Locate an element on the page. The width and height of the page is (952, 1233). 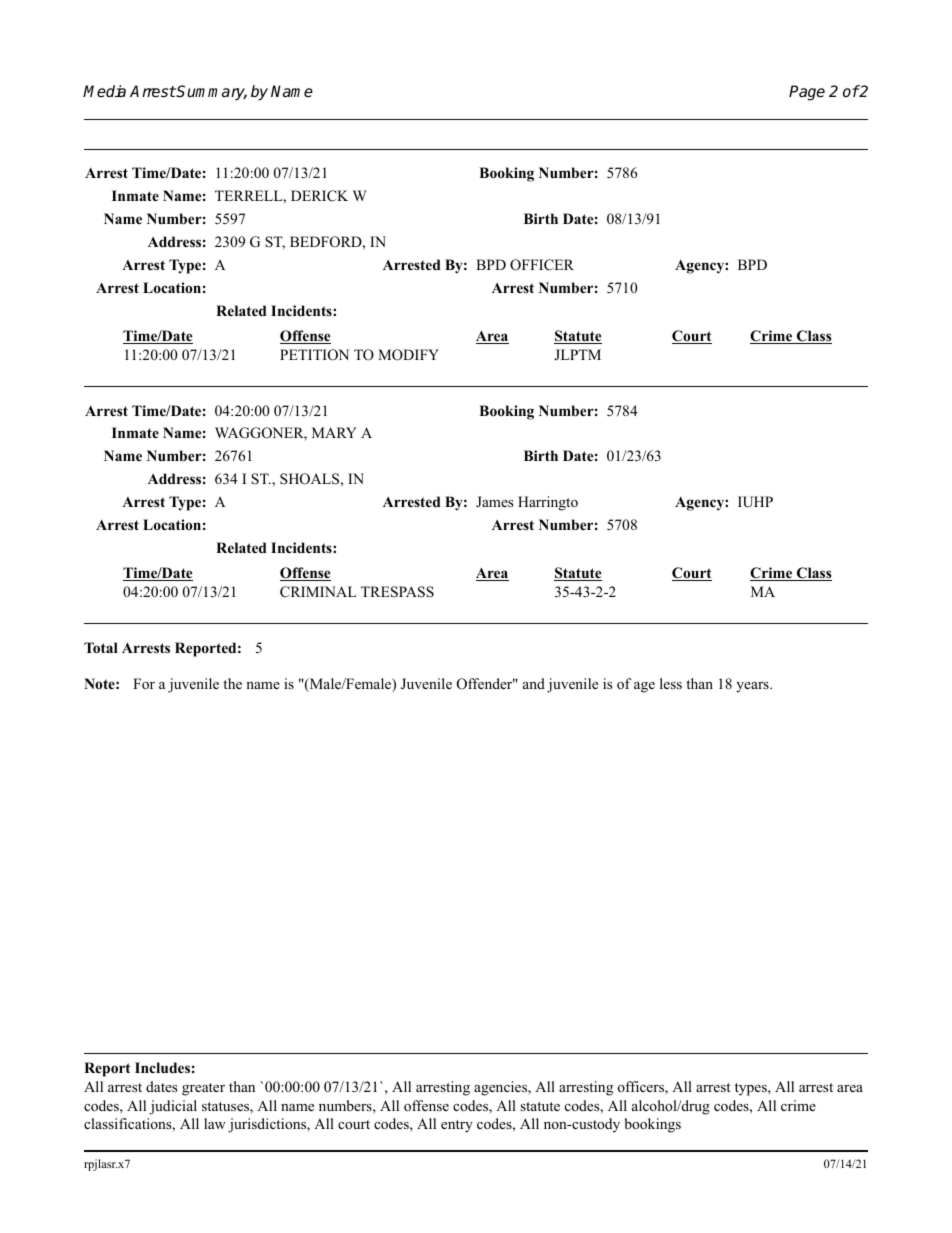
and is located at coordinates (534, 683).
